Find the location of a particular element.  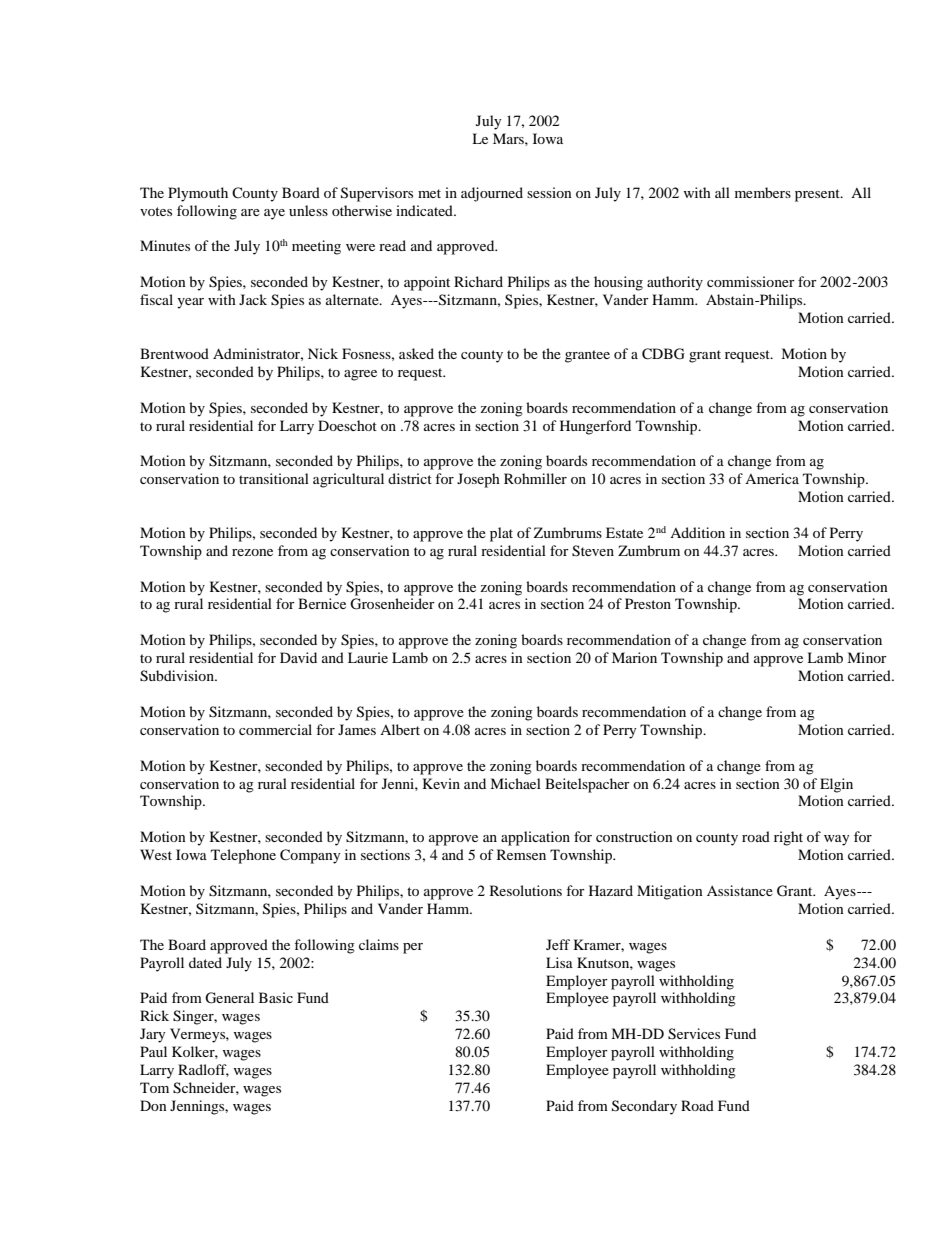

Resolutions is located at coordinates (526, 890).
